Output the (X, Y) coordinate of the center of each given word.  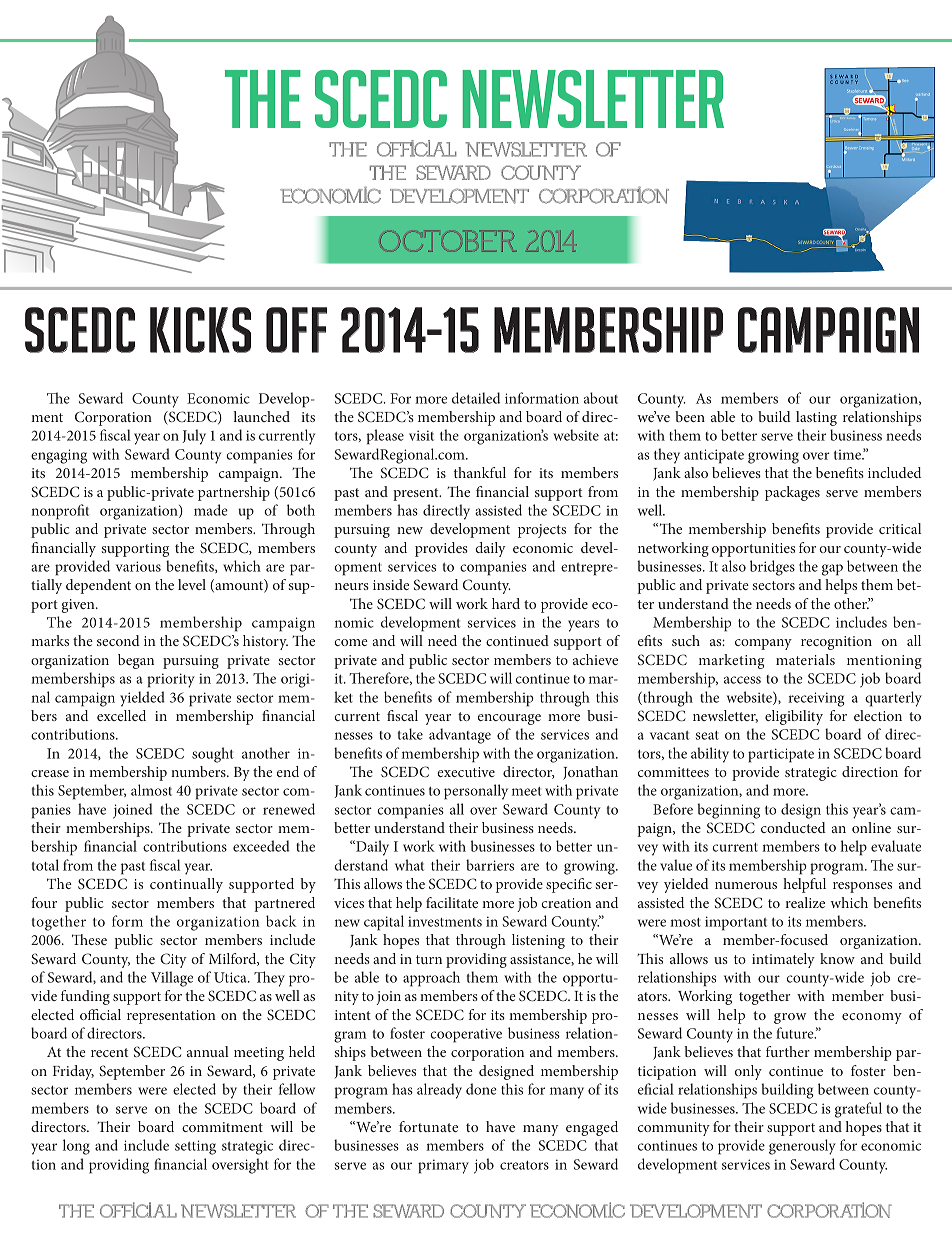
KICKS (200, 330)
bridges (772, 568)
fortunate (428, 1126)
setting (195, 1147)
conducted (793, 827)
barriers (490, 865)
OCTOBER (448, 241)
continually (186, 885)
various (138, 566)
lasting (816, 418)
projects (542, 531)
